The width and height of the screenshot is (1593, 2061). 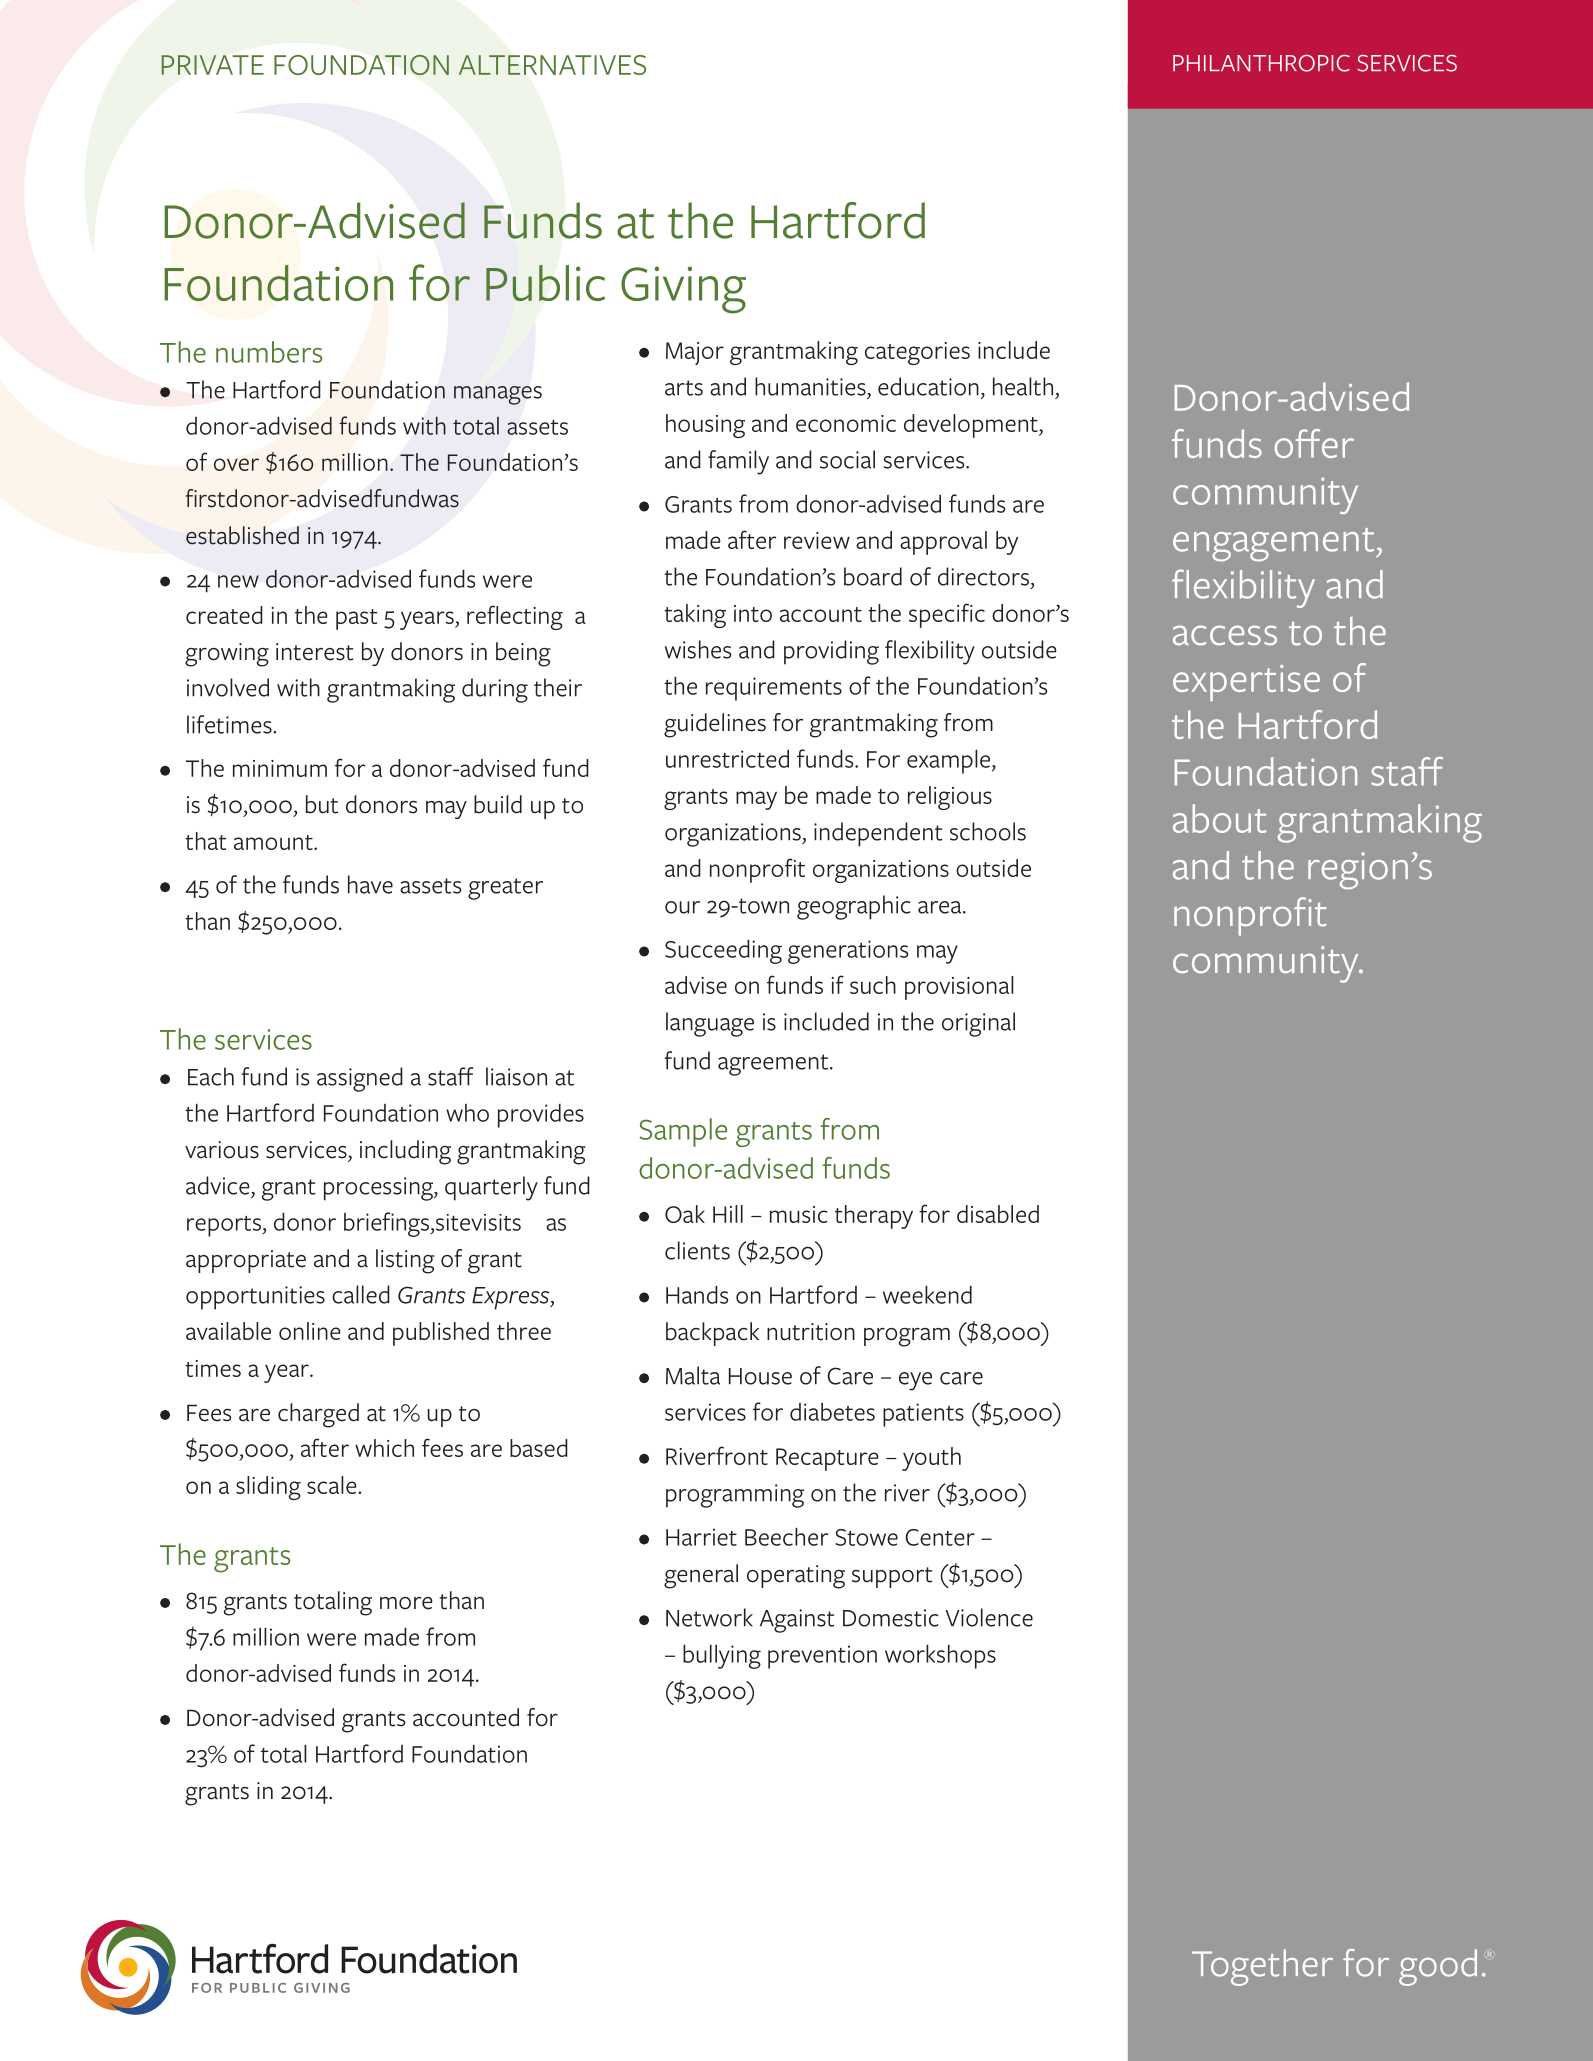 What do you see at coordinates (552, 65) in the screenshot?
I see `ALTERNATIVES` at bounding box center [552, 65].
